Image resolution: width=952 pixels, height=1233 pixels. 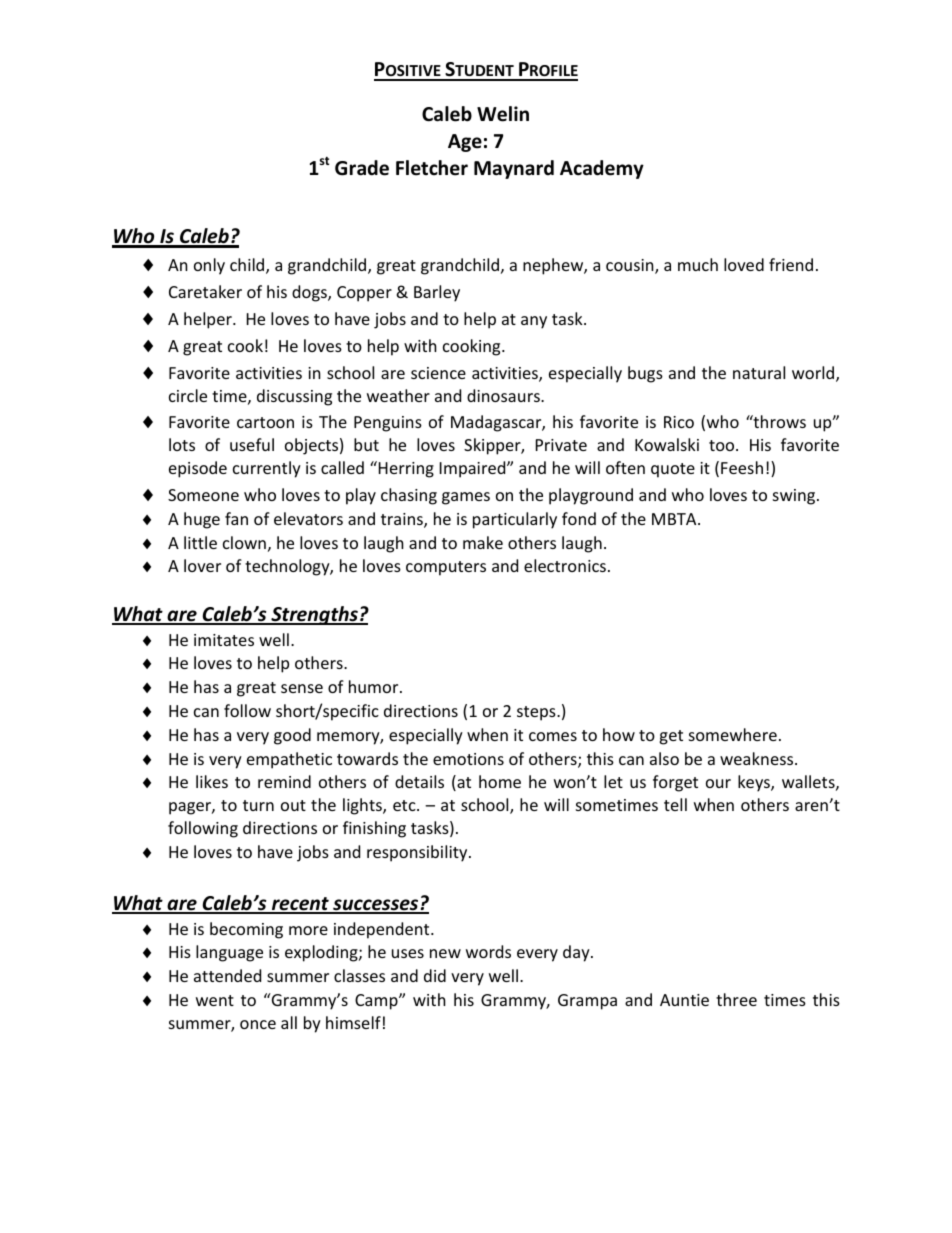 I want to click on three, so click(x=736, y=999).
